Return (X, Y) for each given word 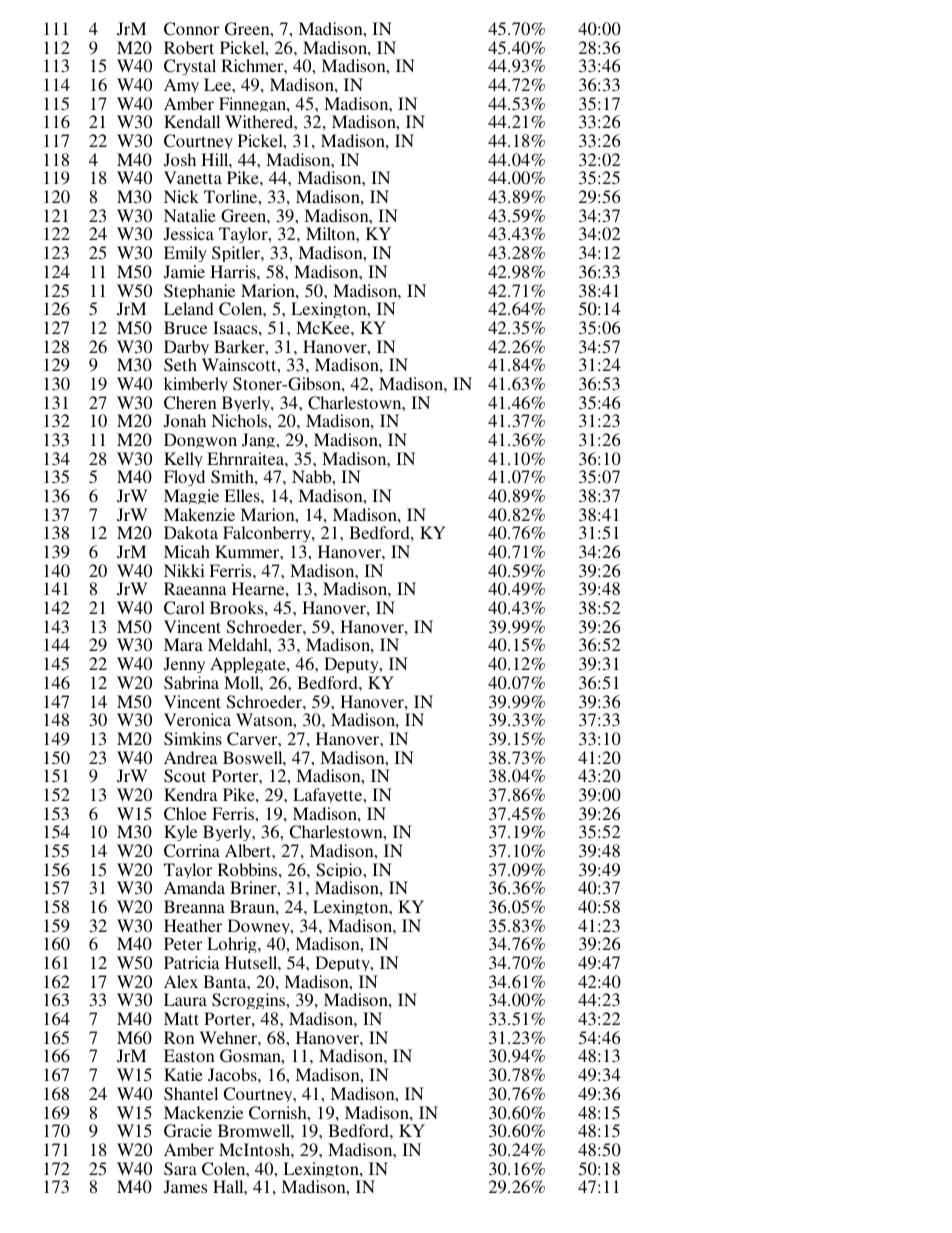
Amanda (194, 887)
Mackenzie (203, 1112)
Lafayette (329, 798)
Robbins (249, 869)
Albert (249, 850)
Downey (260, 929)
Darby (188, 350)
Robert (189, 47)
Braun (253, 906)
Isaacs (236, 327)
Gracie (188, 1131)
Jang (259, 443)
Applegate (249, 667)
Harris (234, 271)
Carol (184, 608)
